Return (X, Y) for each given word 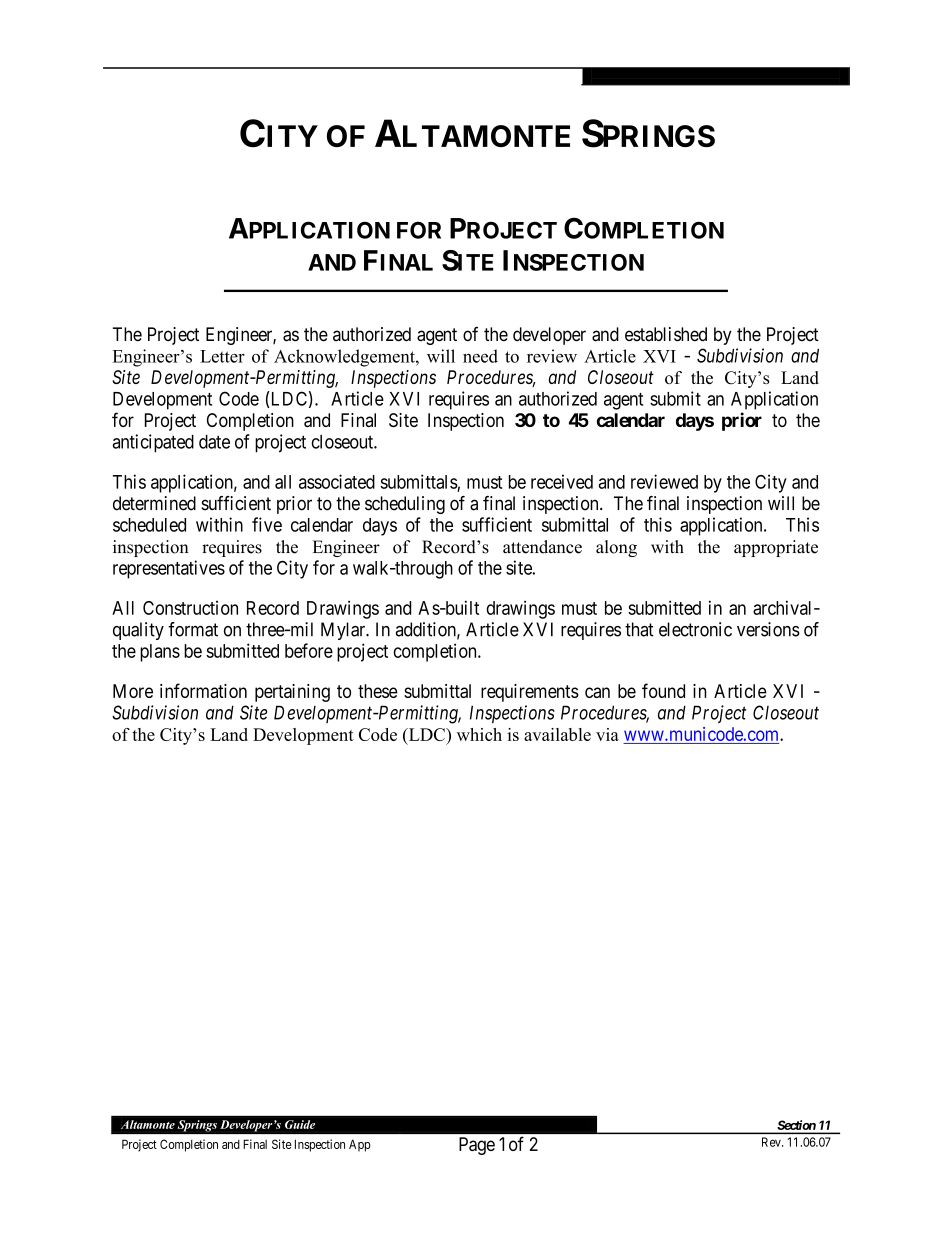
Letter (222, 356)
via (607, 734)
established (666, 334)
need (480, 356)
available (557, 734)
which (479, 734)
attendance (542, 547)
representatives (169, 569)
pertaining (292, 693)
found (663, 690)
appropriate (776, 548)
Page (477, 1146)
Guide (300, 1124)
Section (796, 1126)
